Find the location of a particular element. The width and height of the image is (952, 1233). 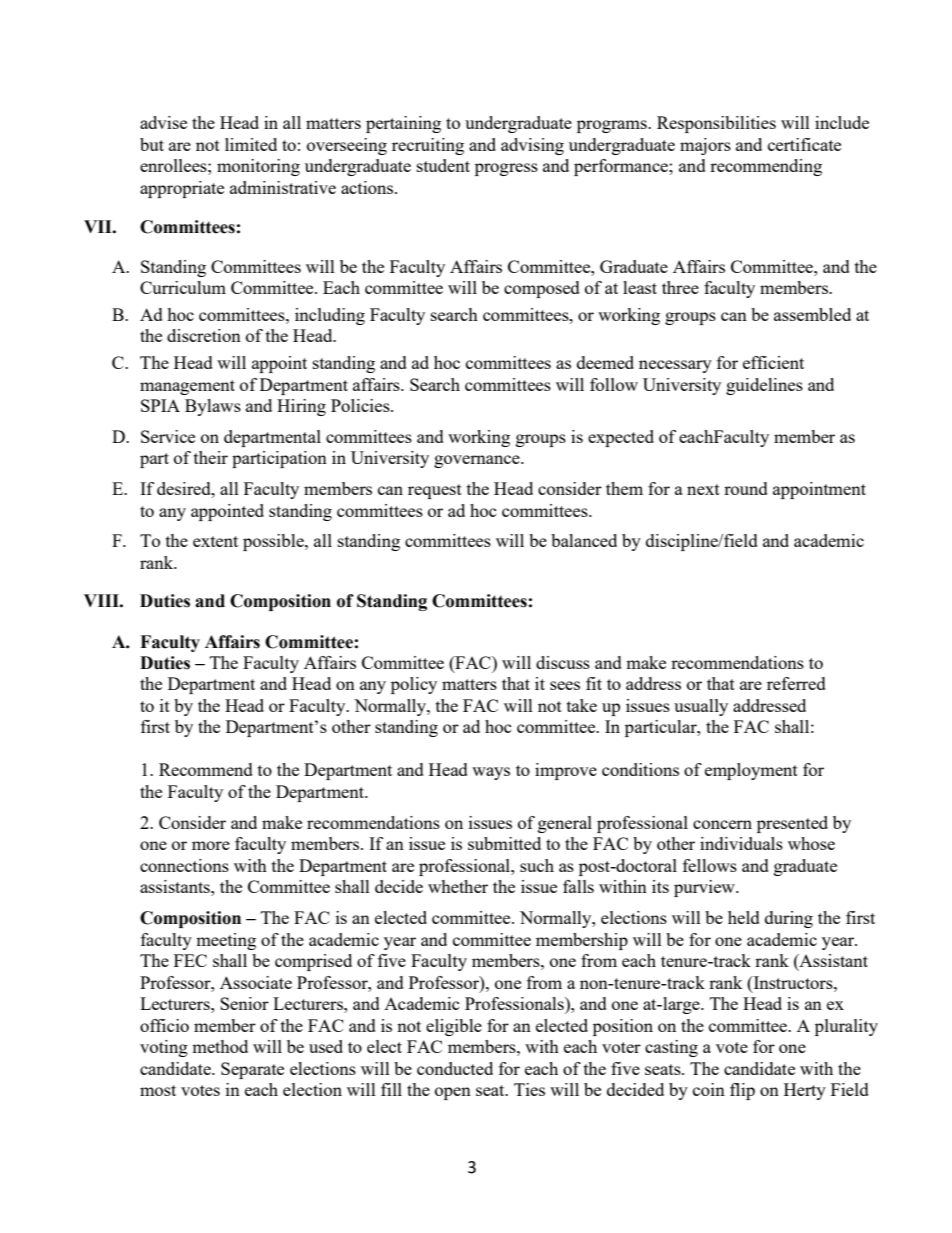

flip is located at coordinates (742, 1091).
